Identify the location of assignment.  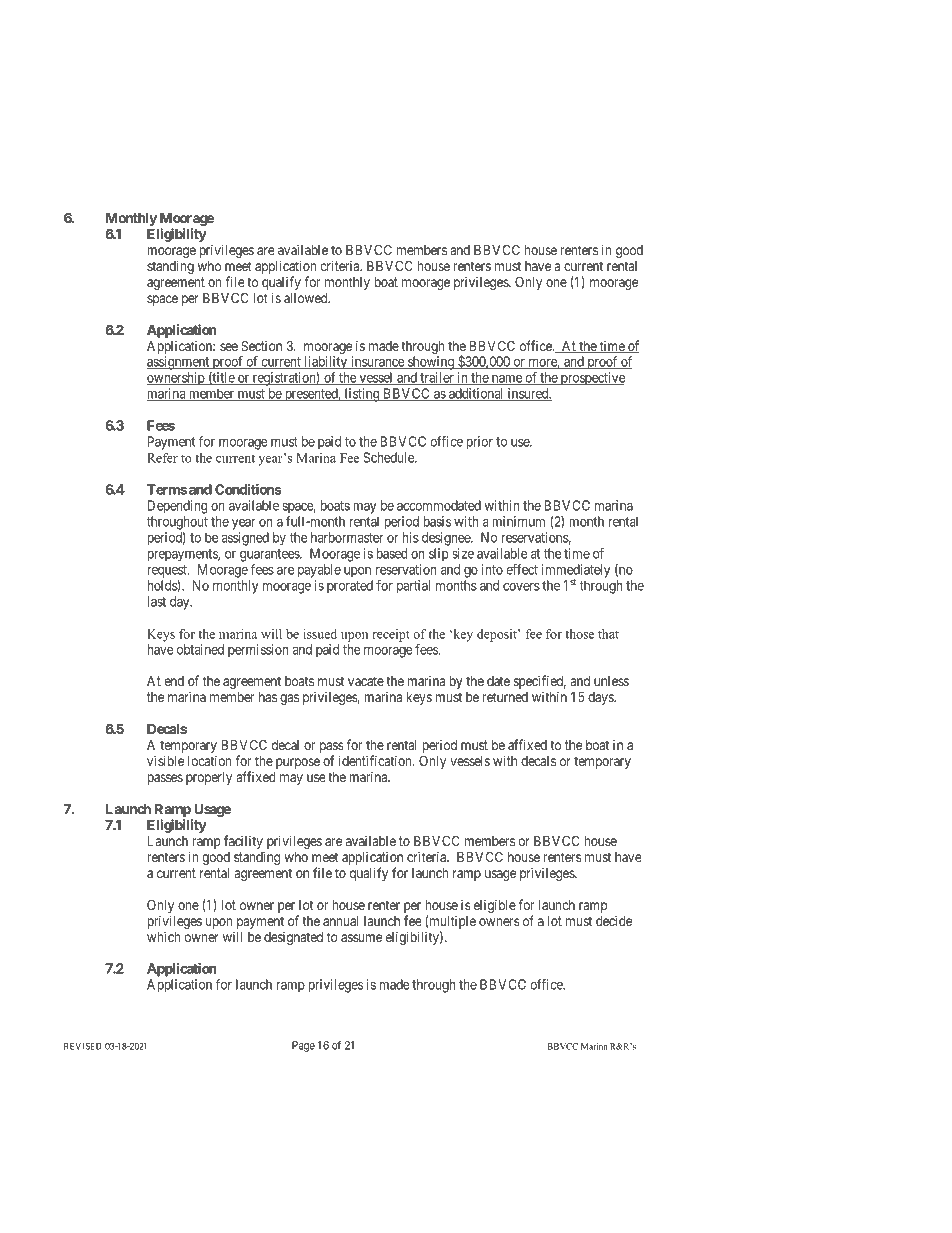
(179, 363).
